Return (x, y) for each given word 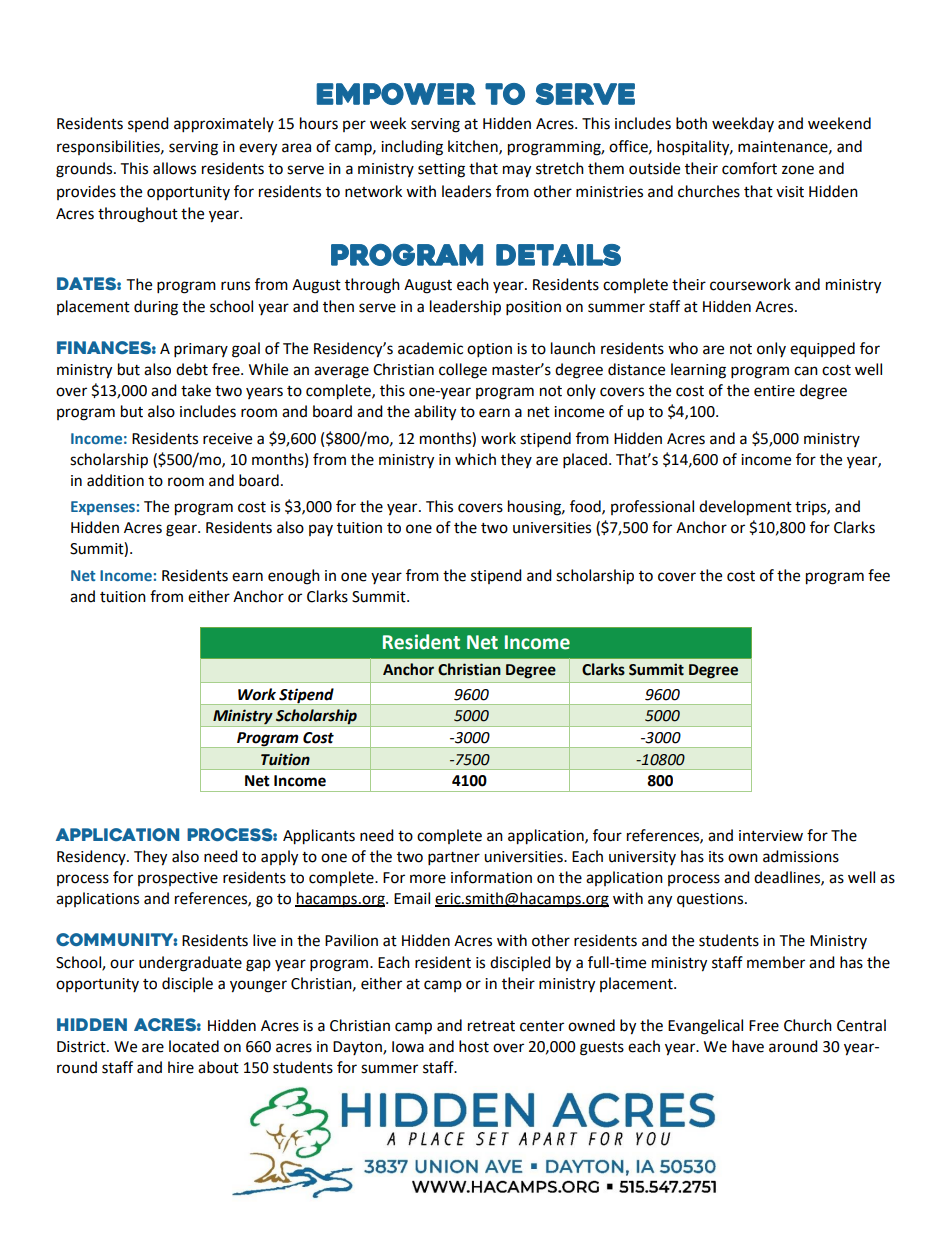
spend (148, 124)
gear (182, 530)
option (489, 350)
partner (454, 859)
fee (879, 575)
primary (201, 350)
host (474, 1046)
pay (321, 530)
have (748, 1046)
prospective (178, 879)
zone (798, 170)
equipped (822, 350)
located (194, 1046)
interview (771, 836)
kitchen (474, 147)
